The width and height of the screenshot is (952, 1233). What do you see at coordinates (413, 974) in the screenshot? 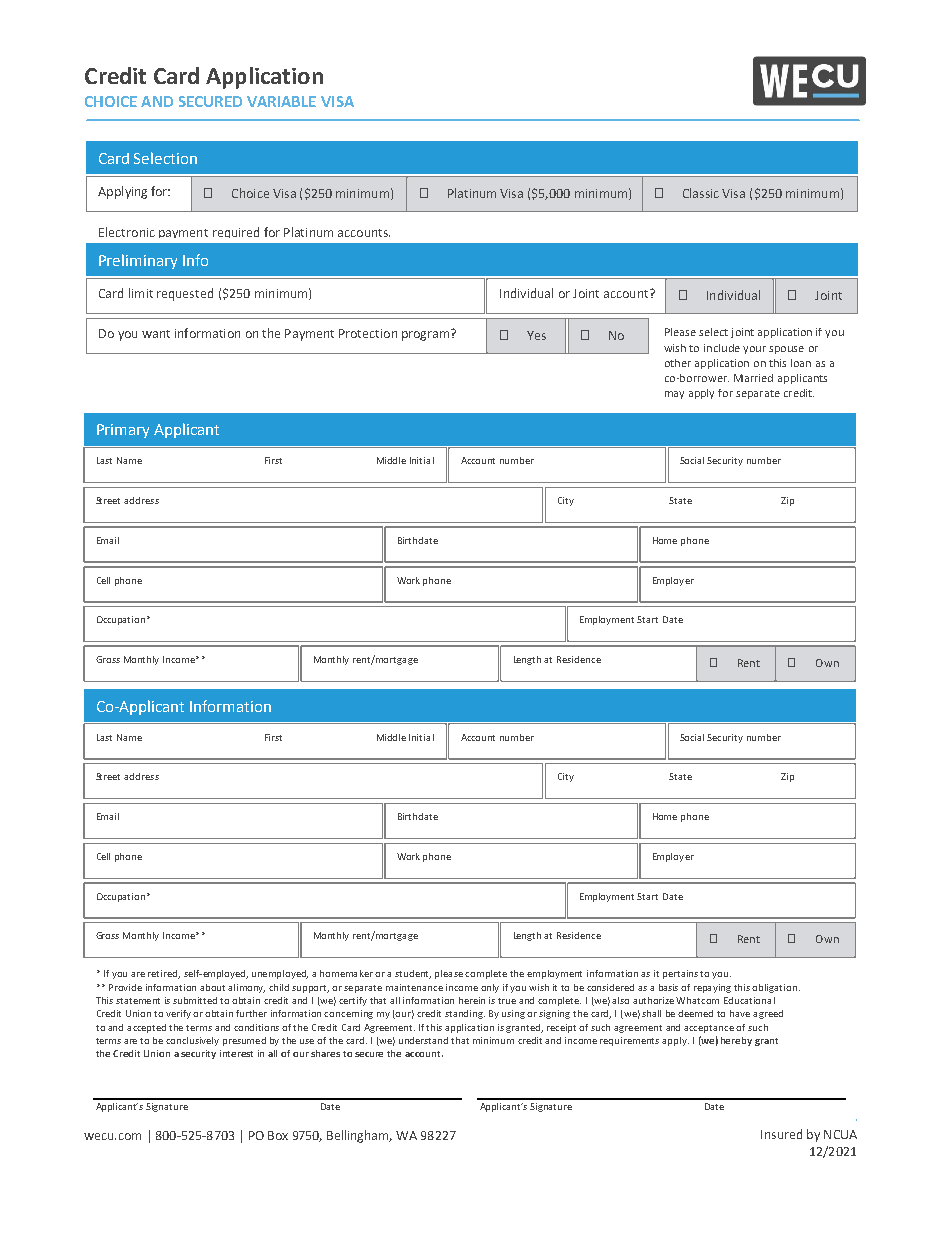
I see `student` at bounding box center [413, 974].
